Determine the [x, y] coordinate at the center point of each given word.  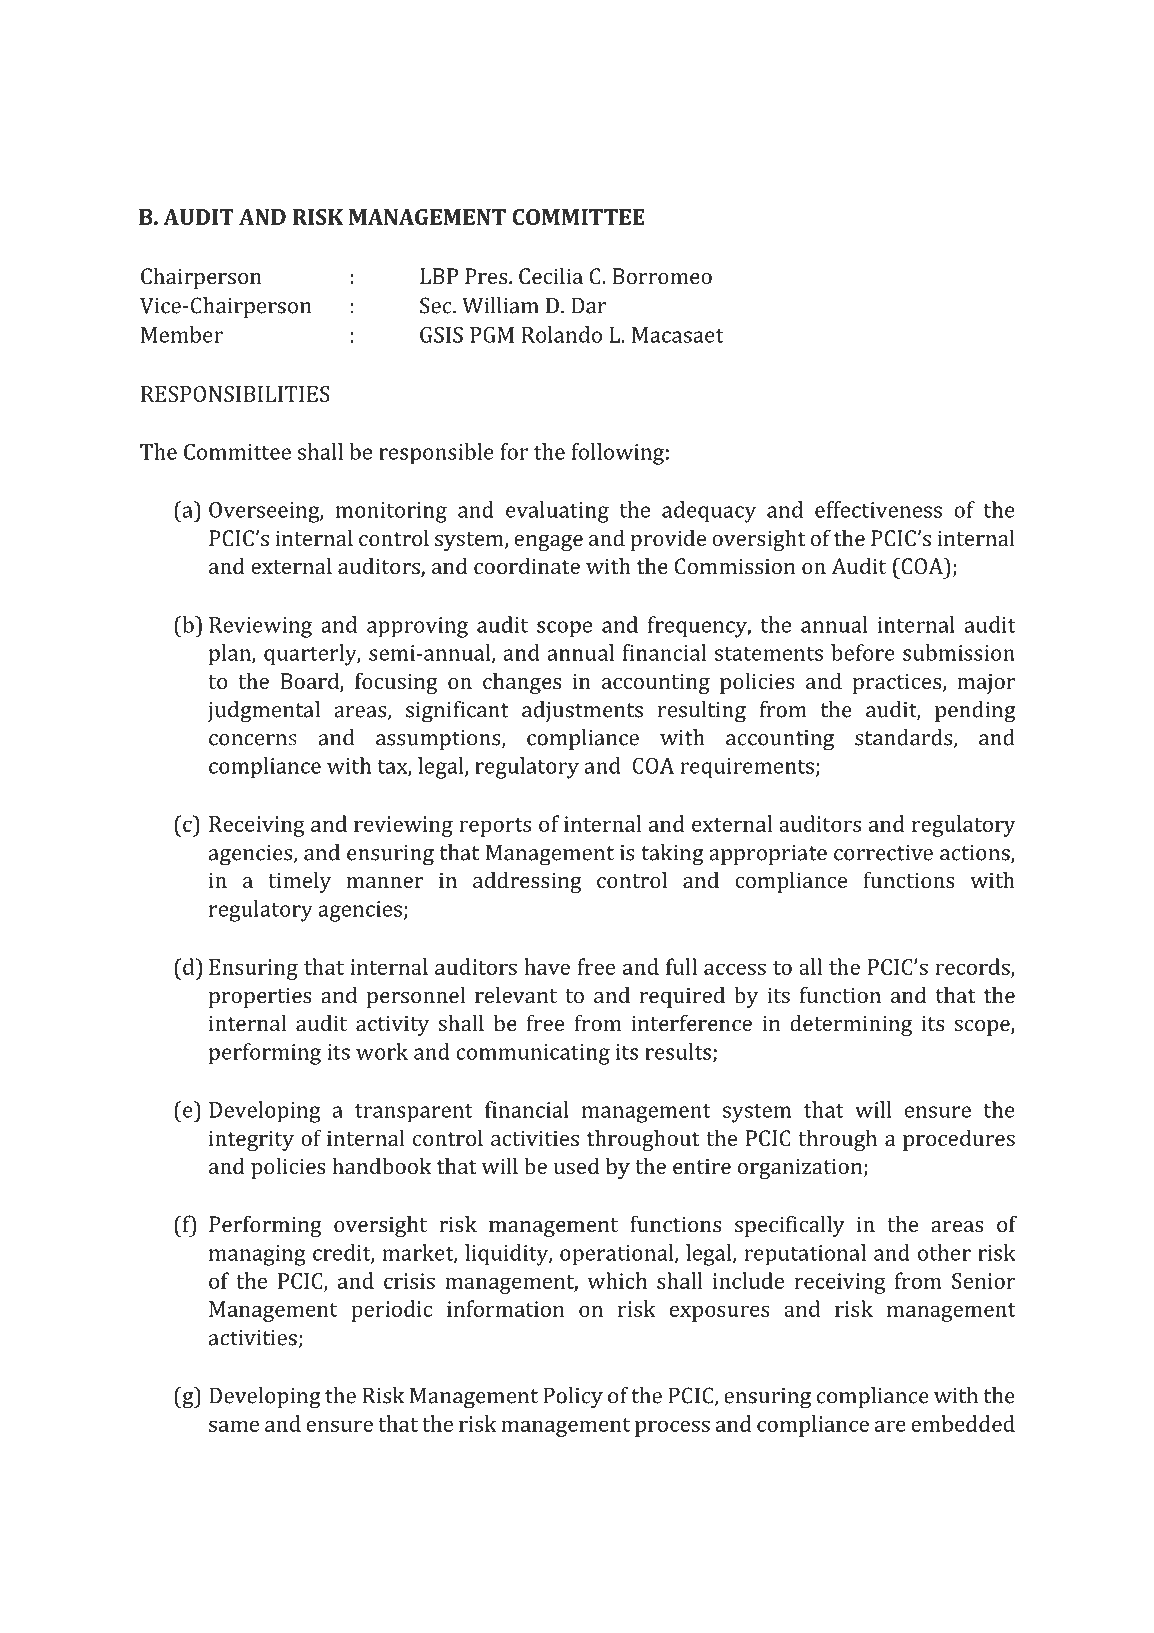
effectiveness [878, 509]
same [234, 1426]
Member [182, 334]
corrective [883, 853]
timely [299, 882]
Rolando [562, 334]
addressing [527, 882]
